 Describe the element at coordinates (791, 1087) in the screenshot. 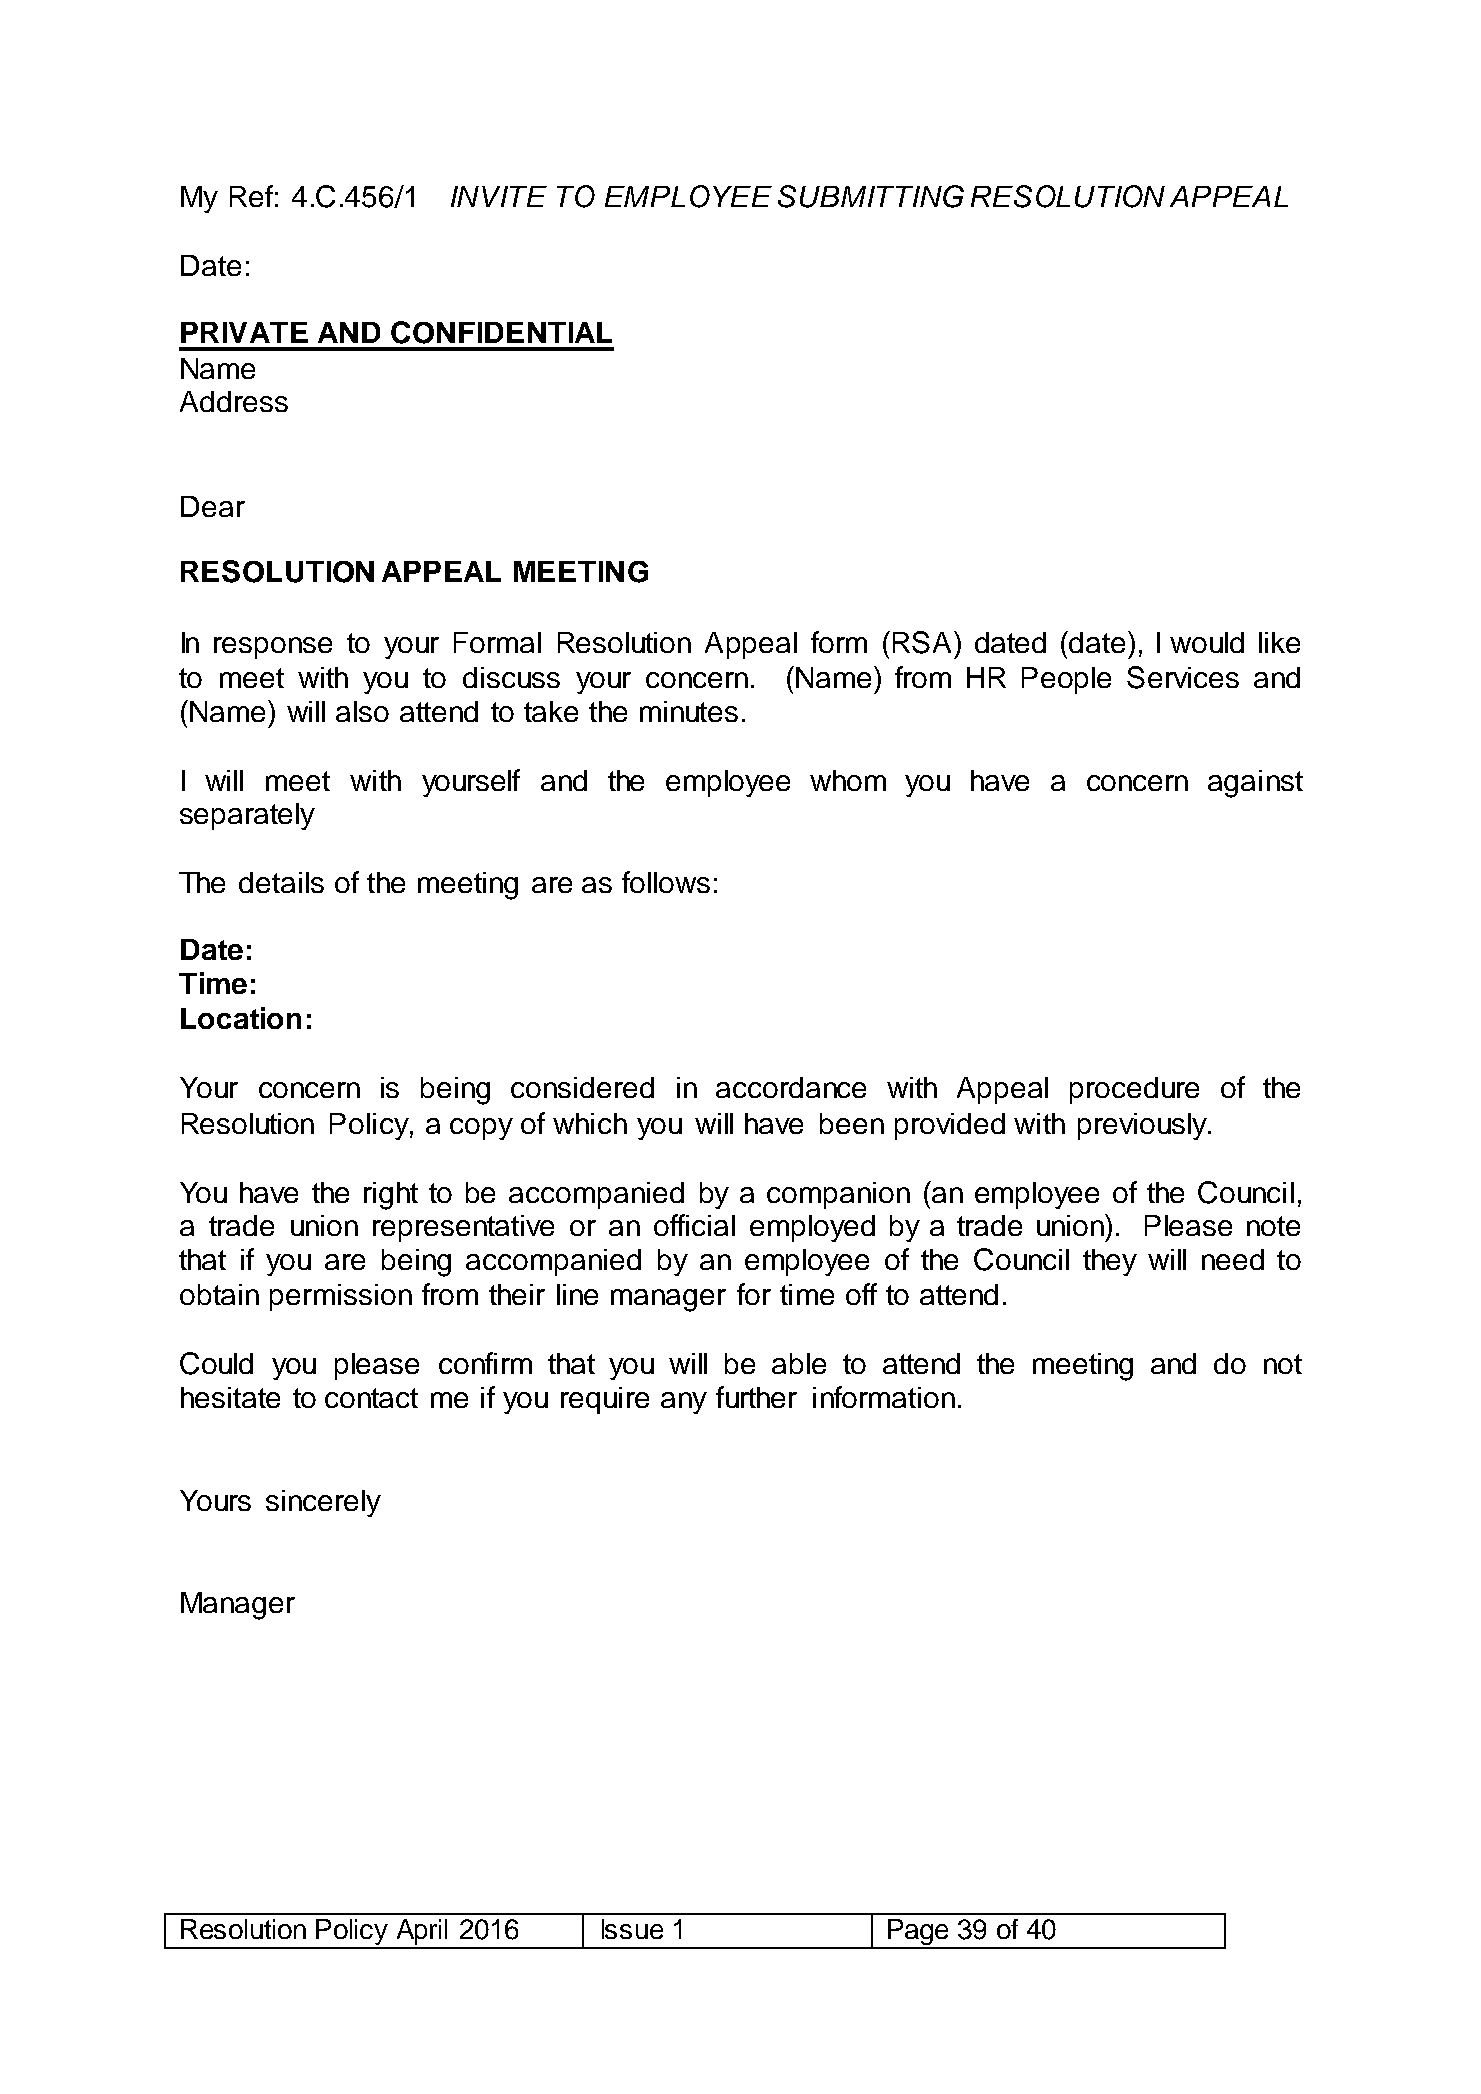

I see `accordance` at that location.
